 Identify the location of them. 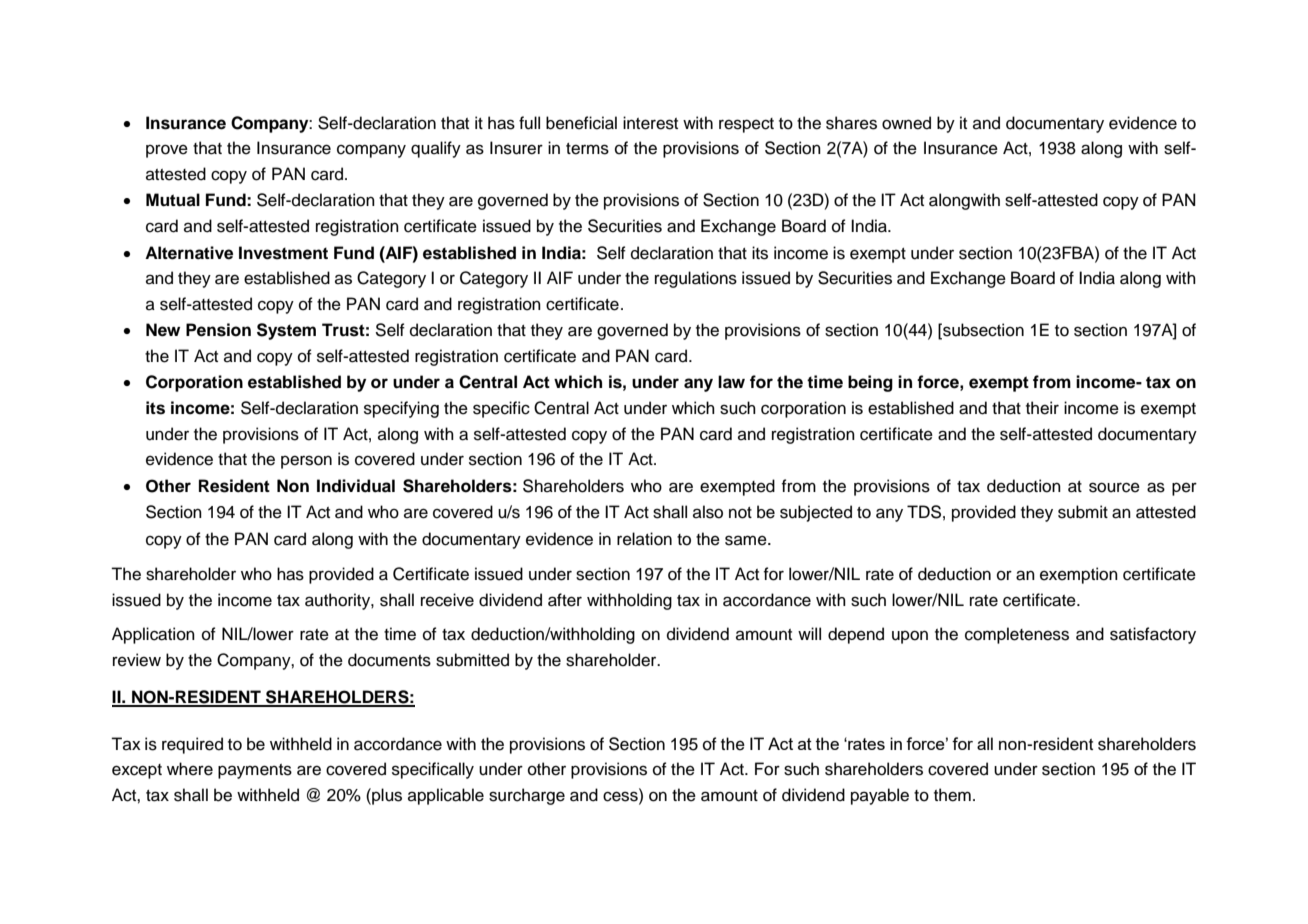
(952, 795).
